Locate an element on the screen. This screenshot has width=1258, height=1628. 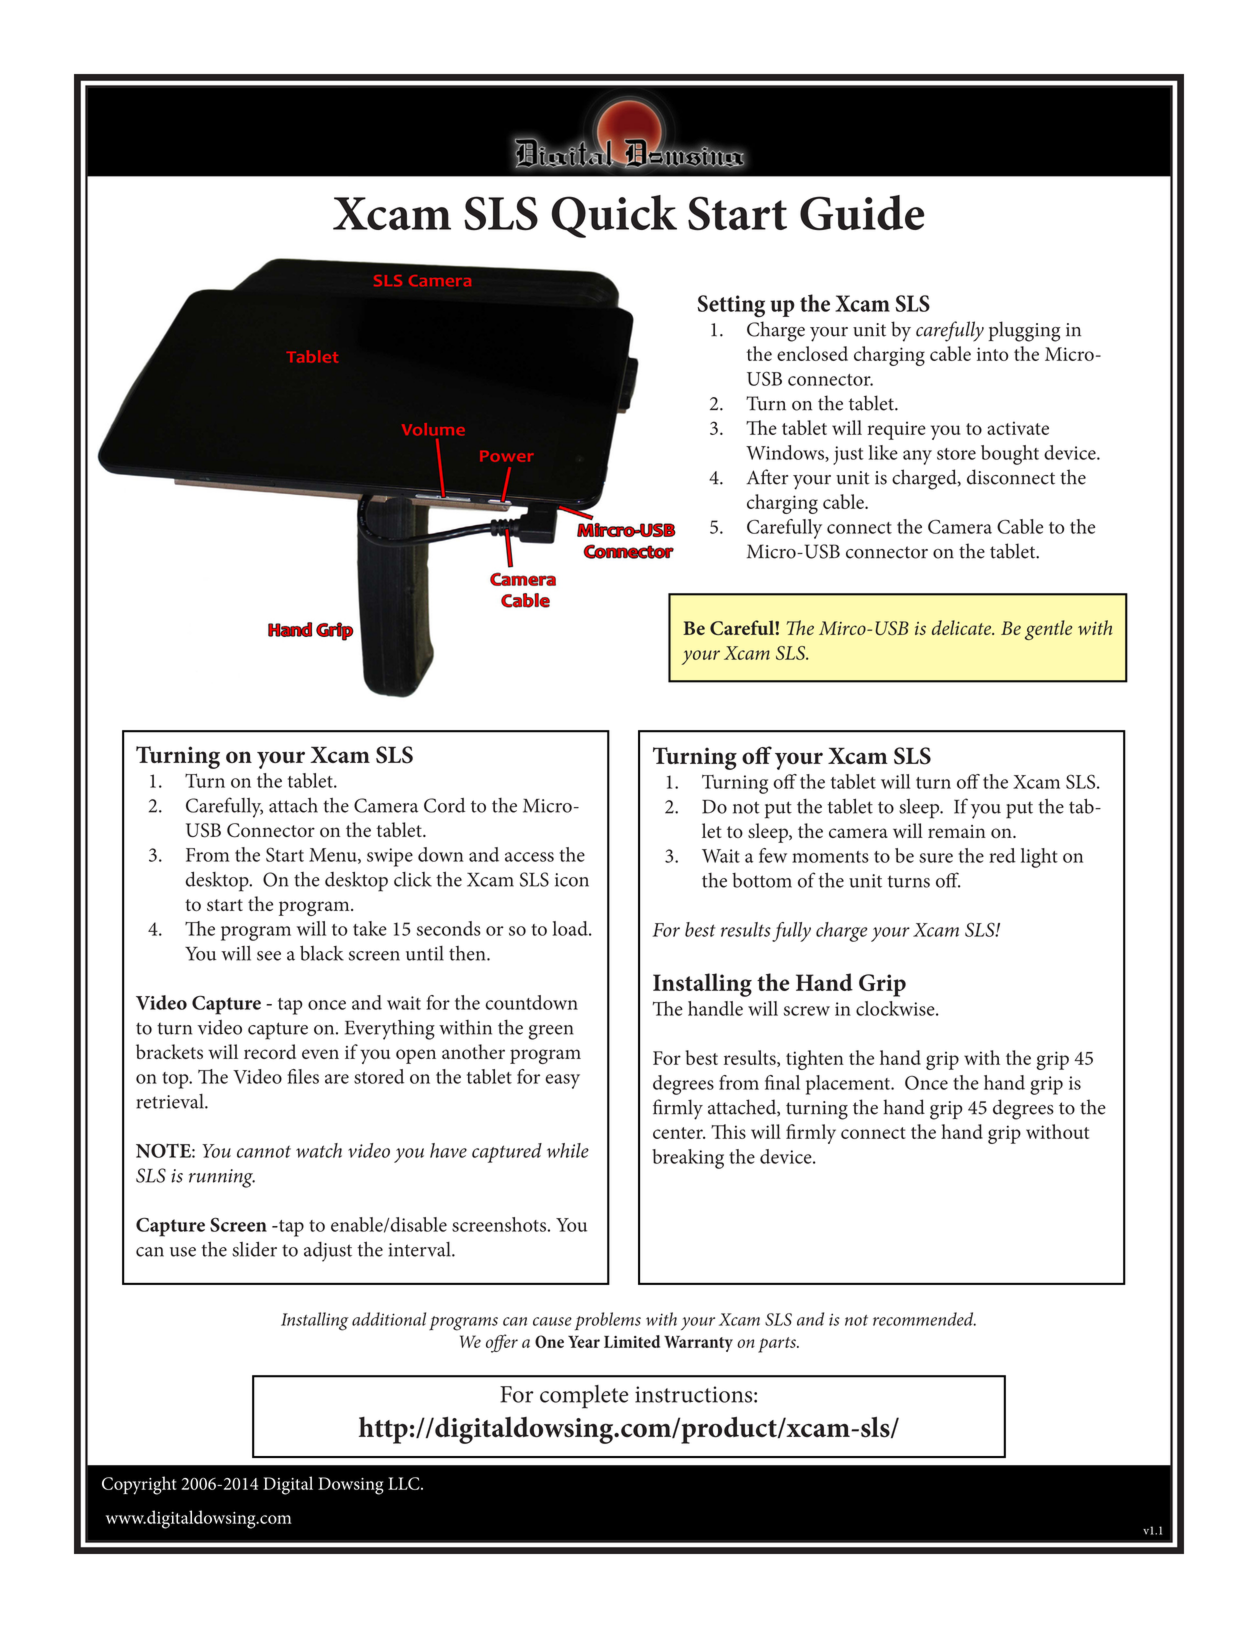
see is located at coordinates (269, 956).
